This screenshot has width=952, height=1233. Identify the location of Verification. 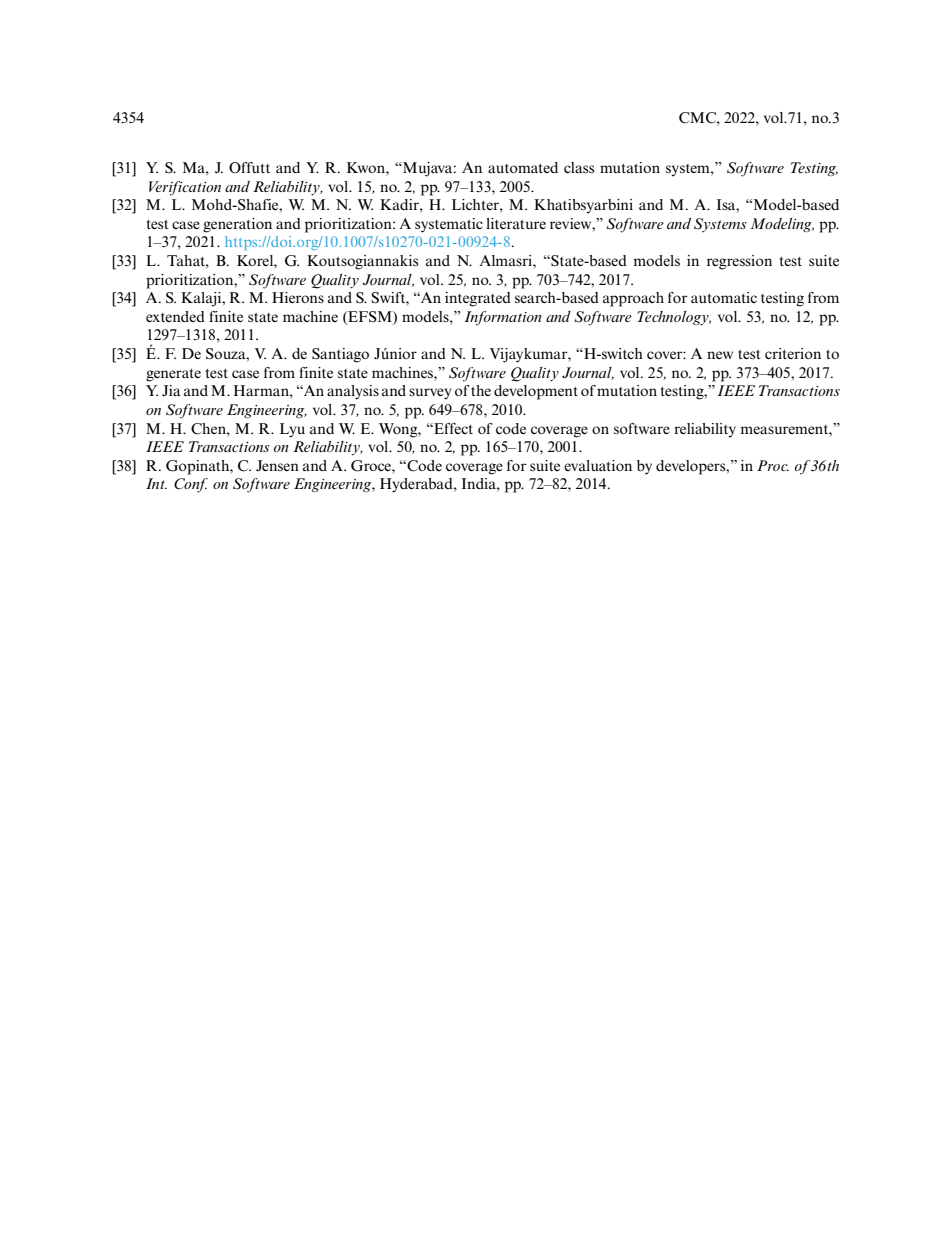
(185, 188).
